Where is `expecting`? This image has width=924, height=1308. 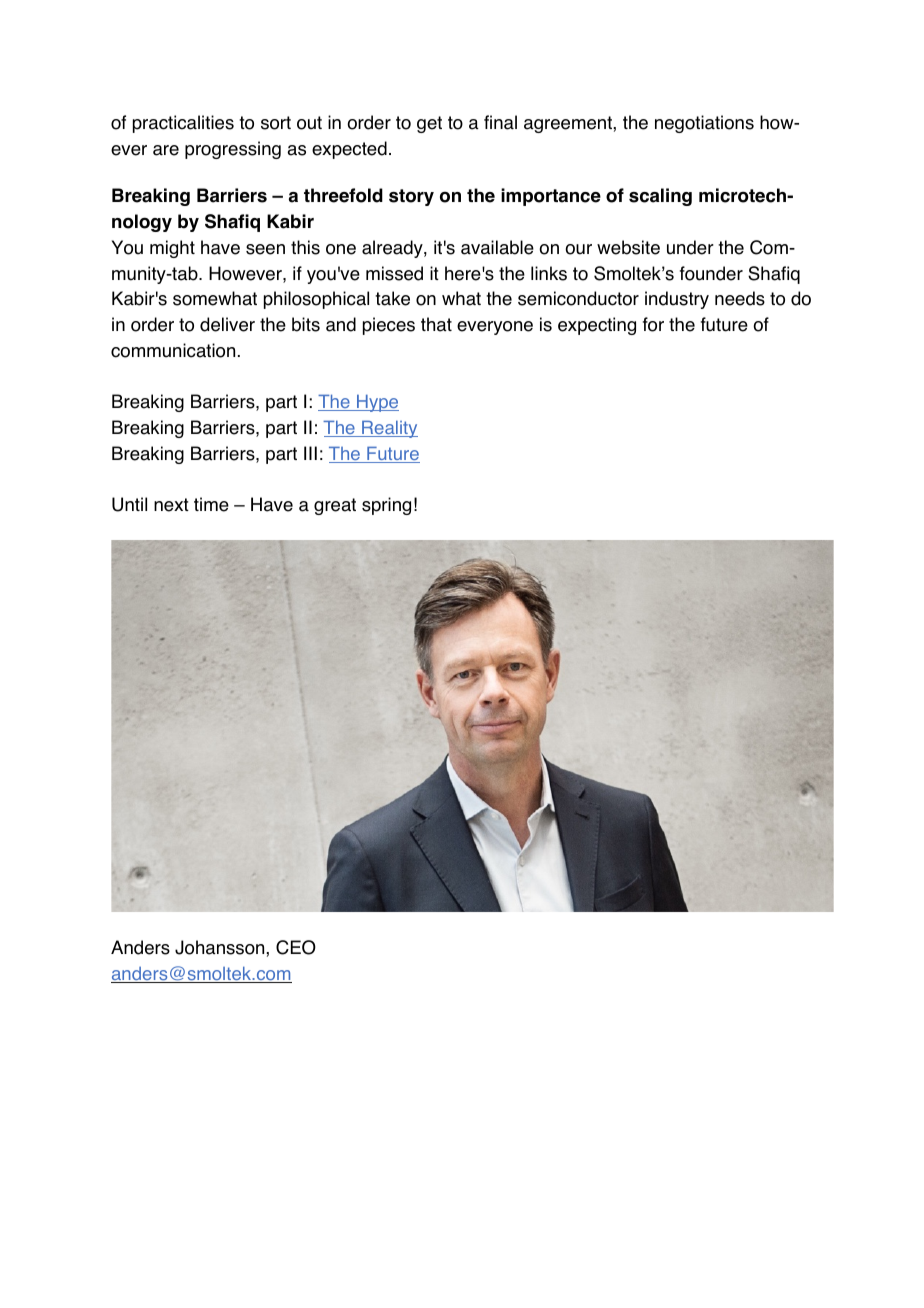
expecting is located at coordinates (597, 326).
